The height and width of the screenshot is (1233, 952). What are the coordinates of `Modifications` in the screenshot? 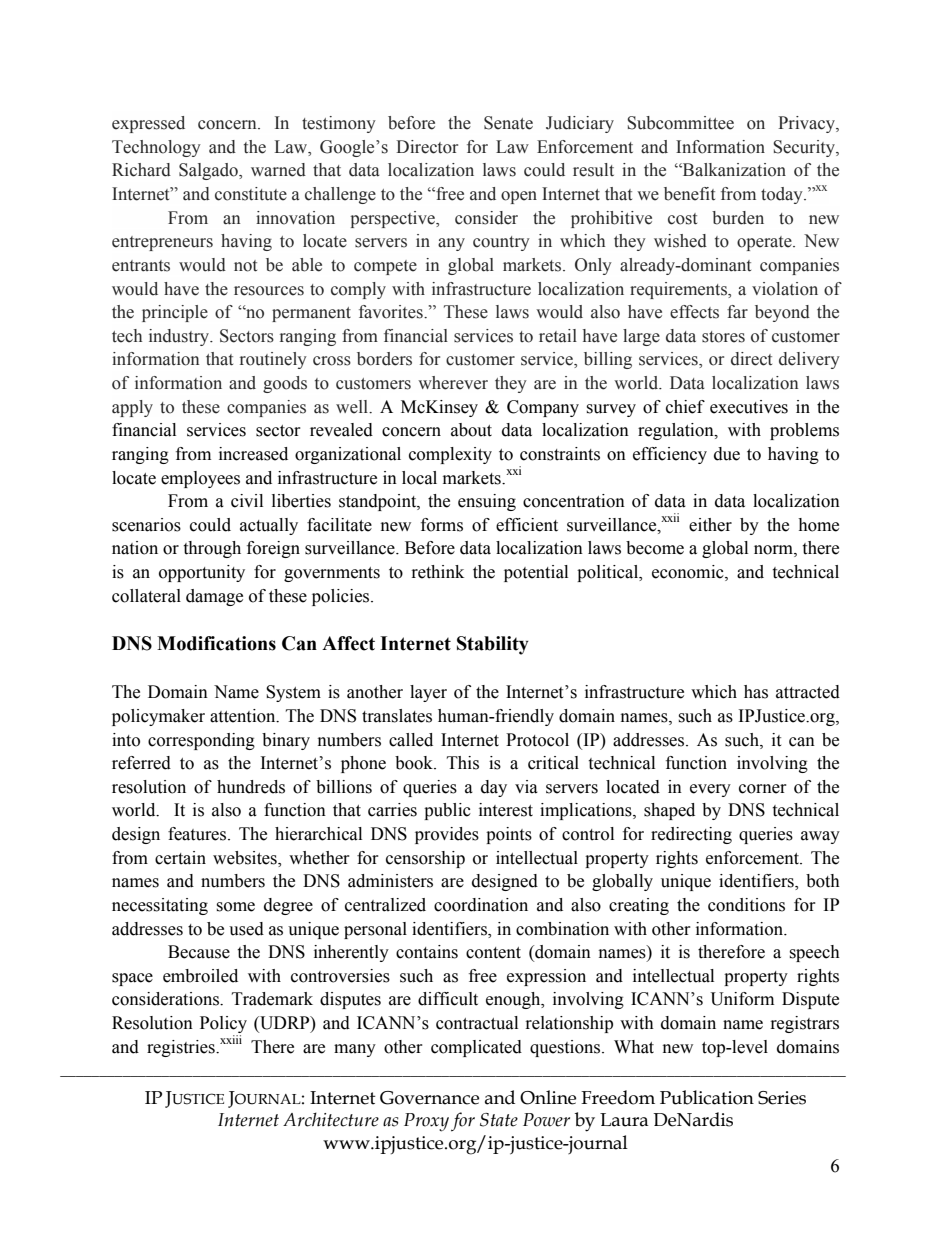 It's located at (216, 643).
